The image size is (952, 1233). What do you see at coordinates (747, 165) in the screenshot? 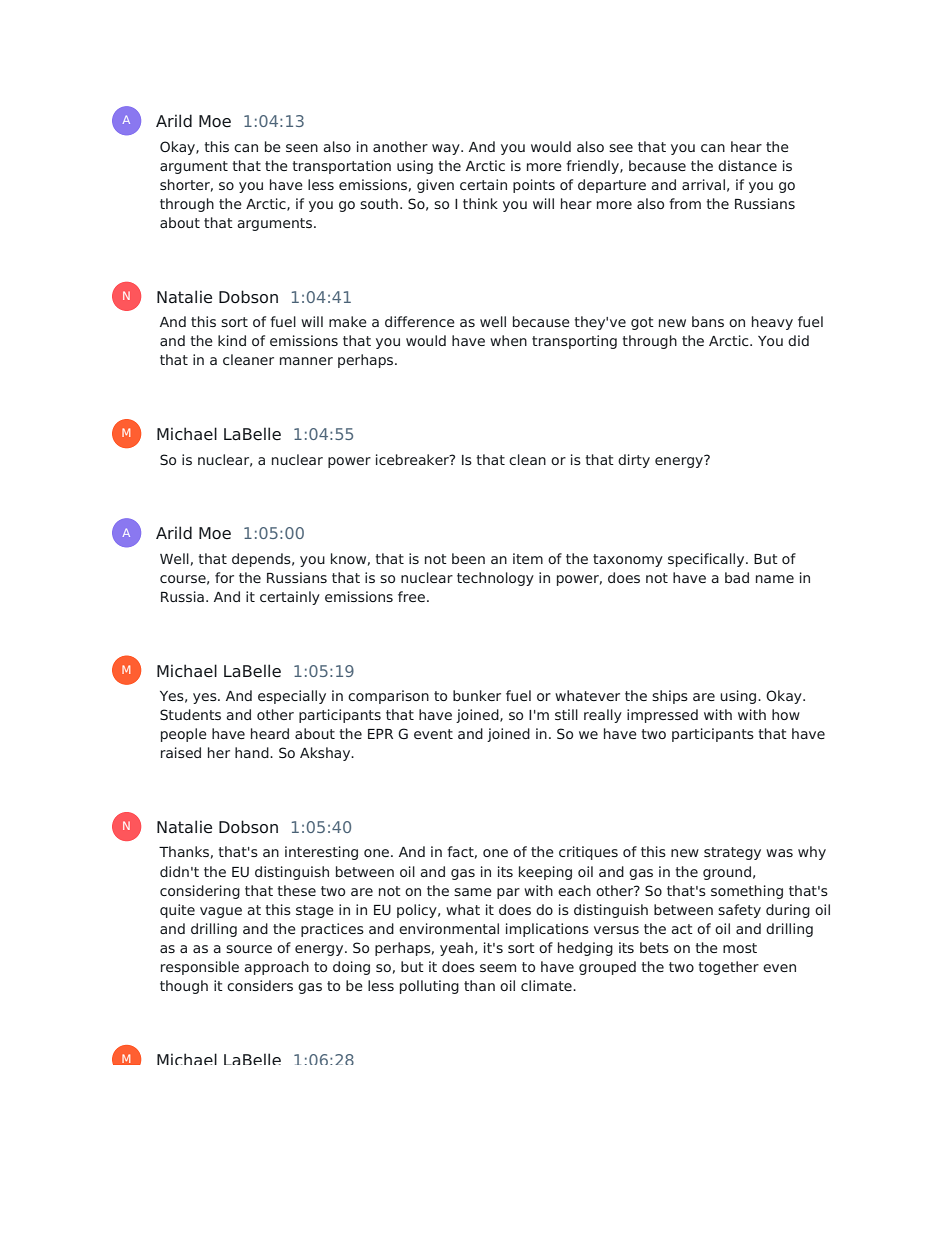
I see `distance` at bounding box center [747, 165].
